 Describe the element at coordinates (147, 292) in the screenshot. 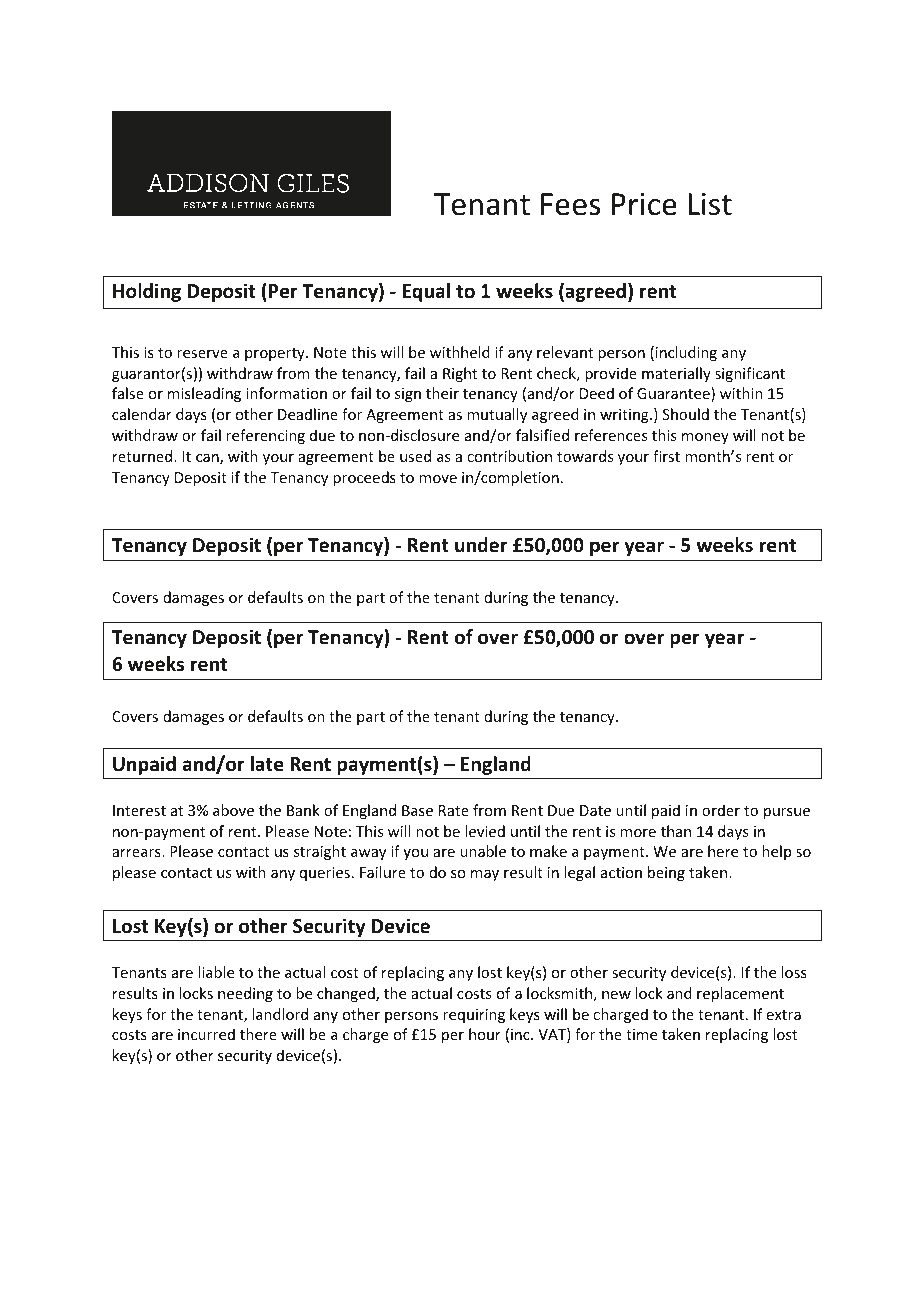

I see `Holding` at that location.
